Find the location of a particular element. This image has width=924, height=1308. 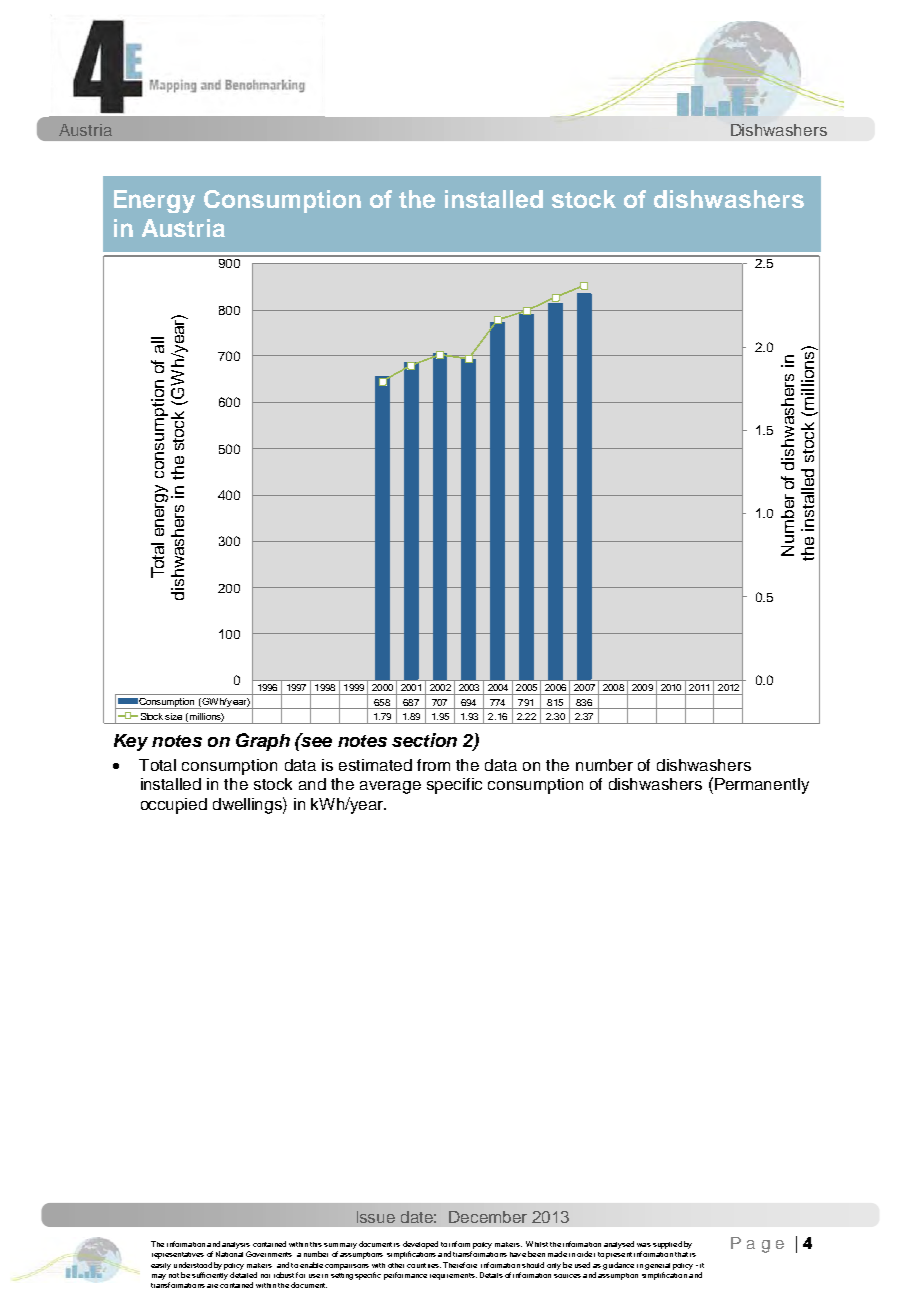

sufficiently is located at coordinates (210, 1276).
